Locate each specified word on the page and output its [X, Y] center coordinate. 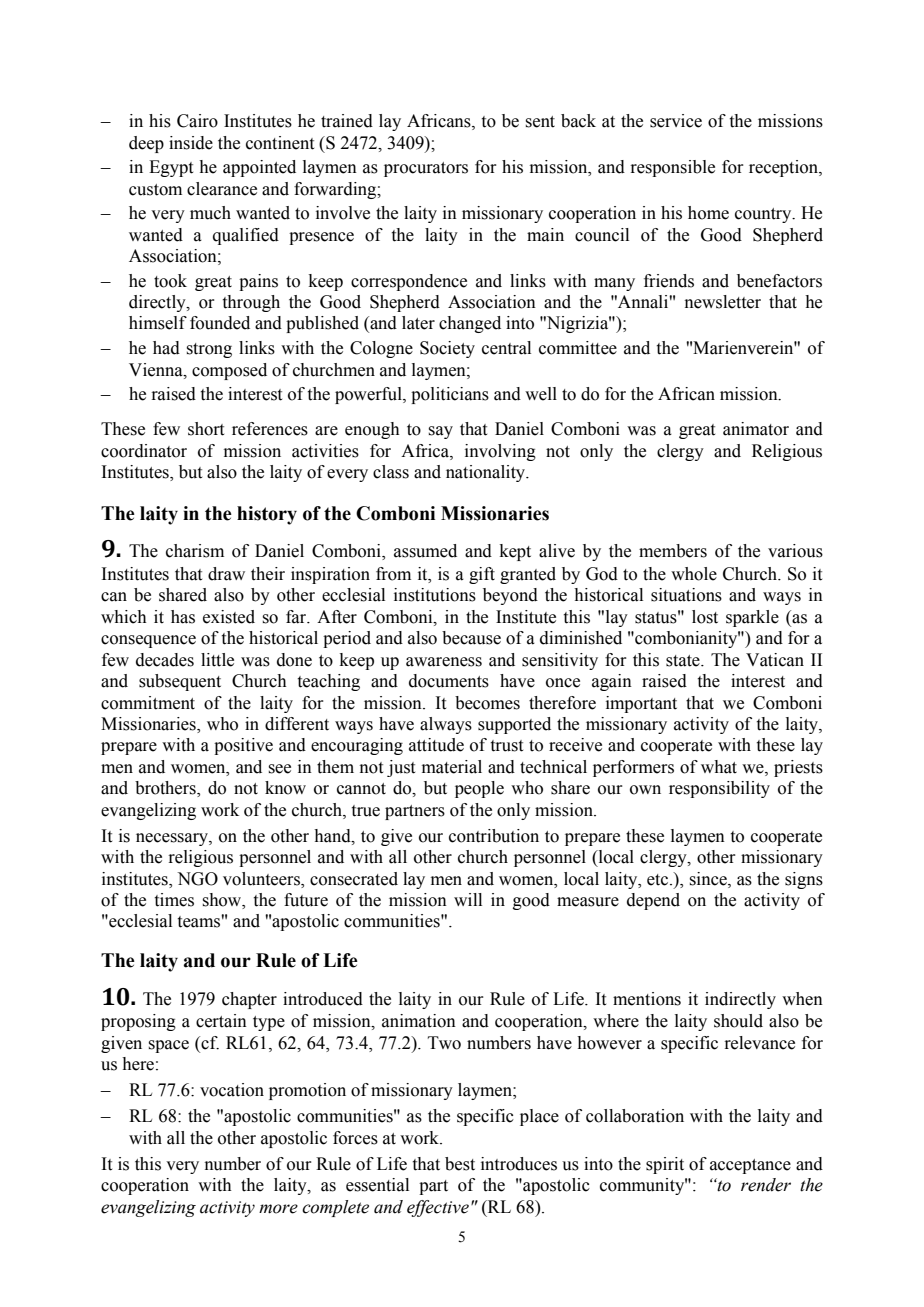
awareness [444, 662]
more [278, 1209]
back [578, 121]
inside [191, 143]
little [217, 660]
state [684, 661]
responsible [672, 168]
